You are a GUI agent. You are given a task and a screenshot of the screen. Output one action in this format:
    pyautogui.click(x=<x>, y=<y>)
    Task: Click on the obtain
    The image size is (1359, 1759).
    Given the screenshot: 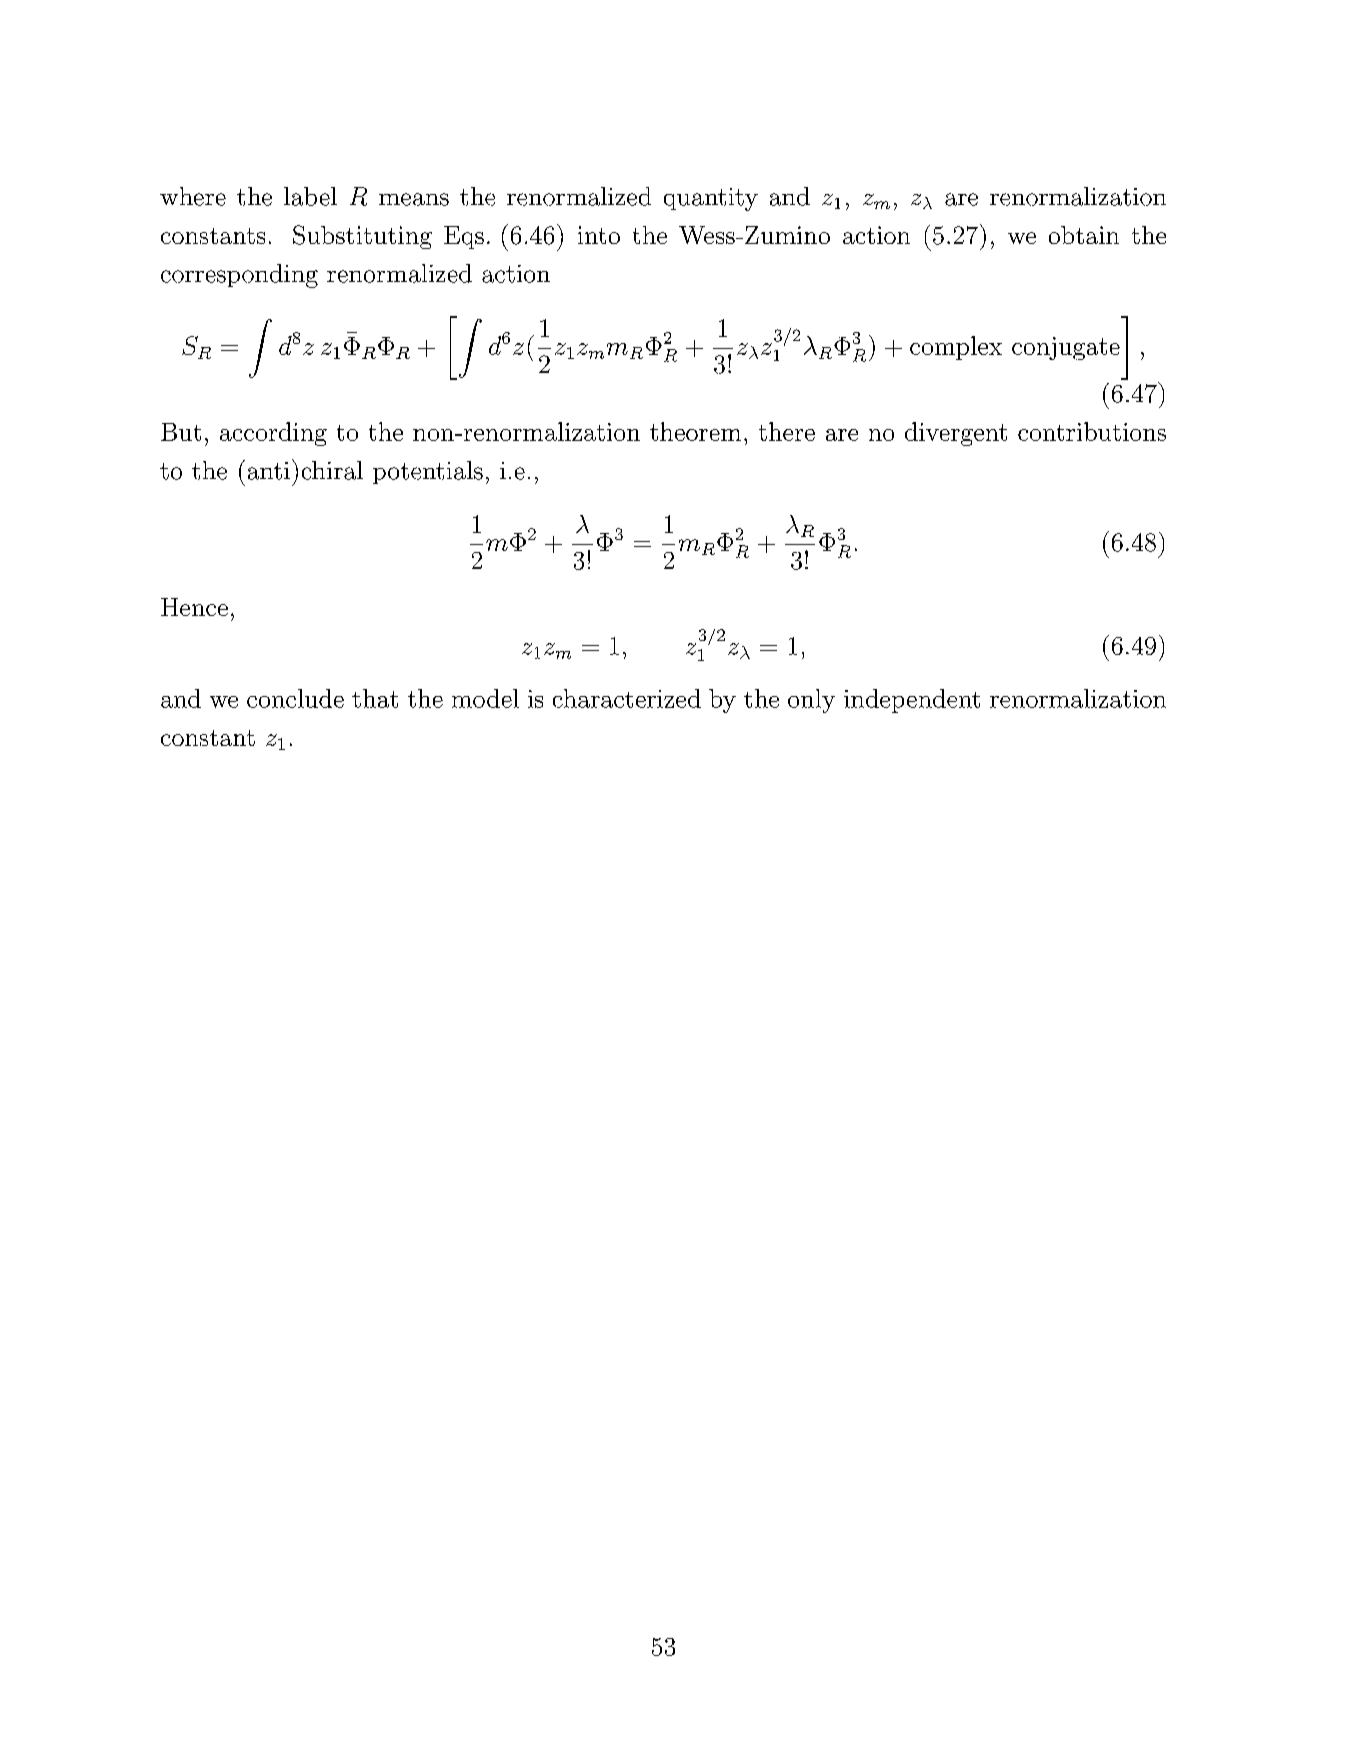 What is the action you would take?
    pyautogui.click(x=1084, y=235)
